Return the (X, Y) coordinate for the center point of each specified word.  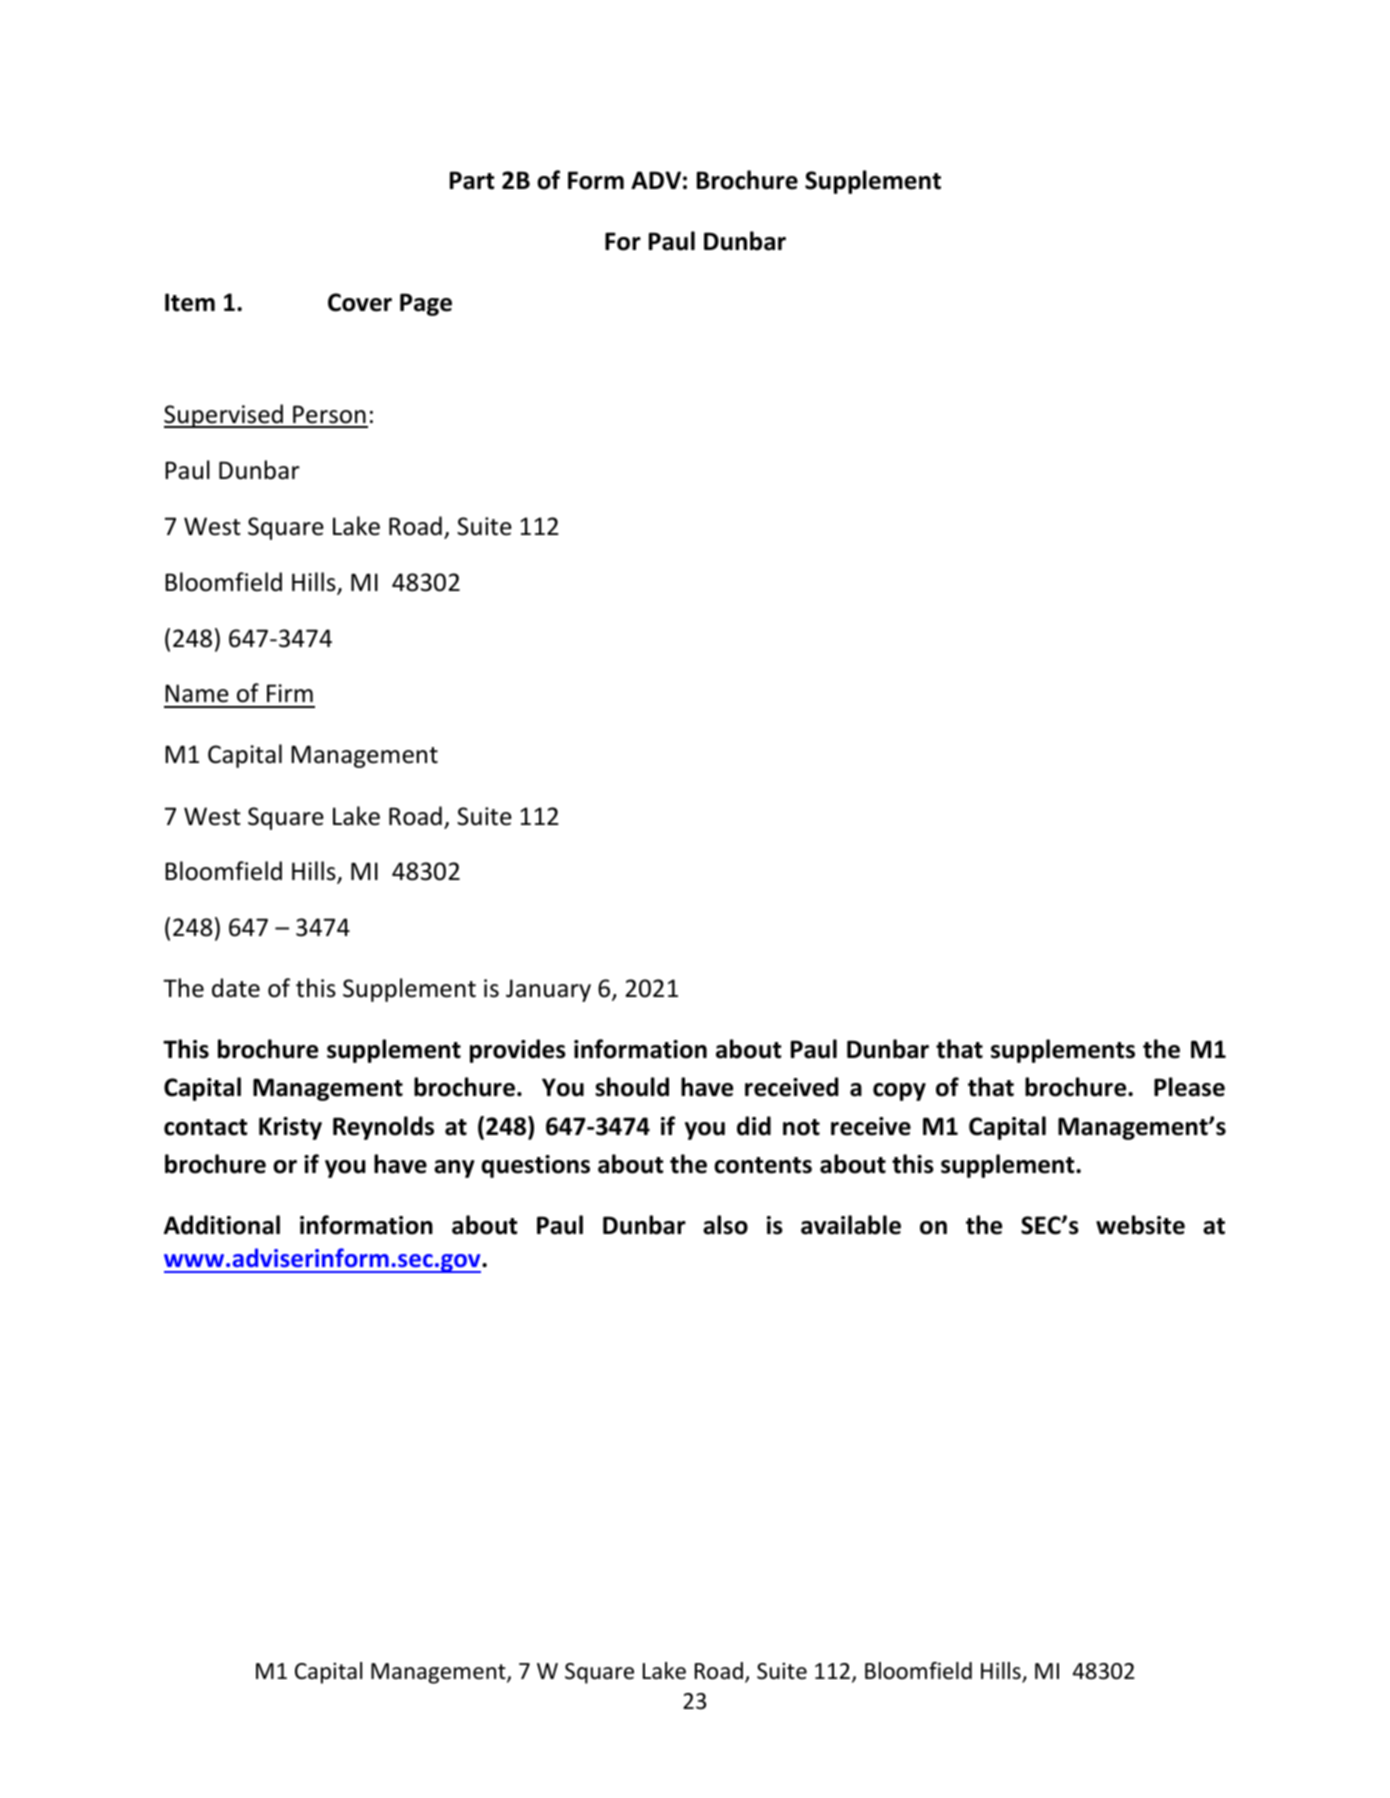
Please (1189, 1087)
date (236, 988)
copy (899, 1092)
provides (518, 1051)
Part (472, 180)
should (632, 1087)
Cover (360, 302)
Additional (222, 1225)
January (548, 990)
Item (190, 302)
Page (426, 304)
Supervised (224, 416)
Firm (290, 693)
